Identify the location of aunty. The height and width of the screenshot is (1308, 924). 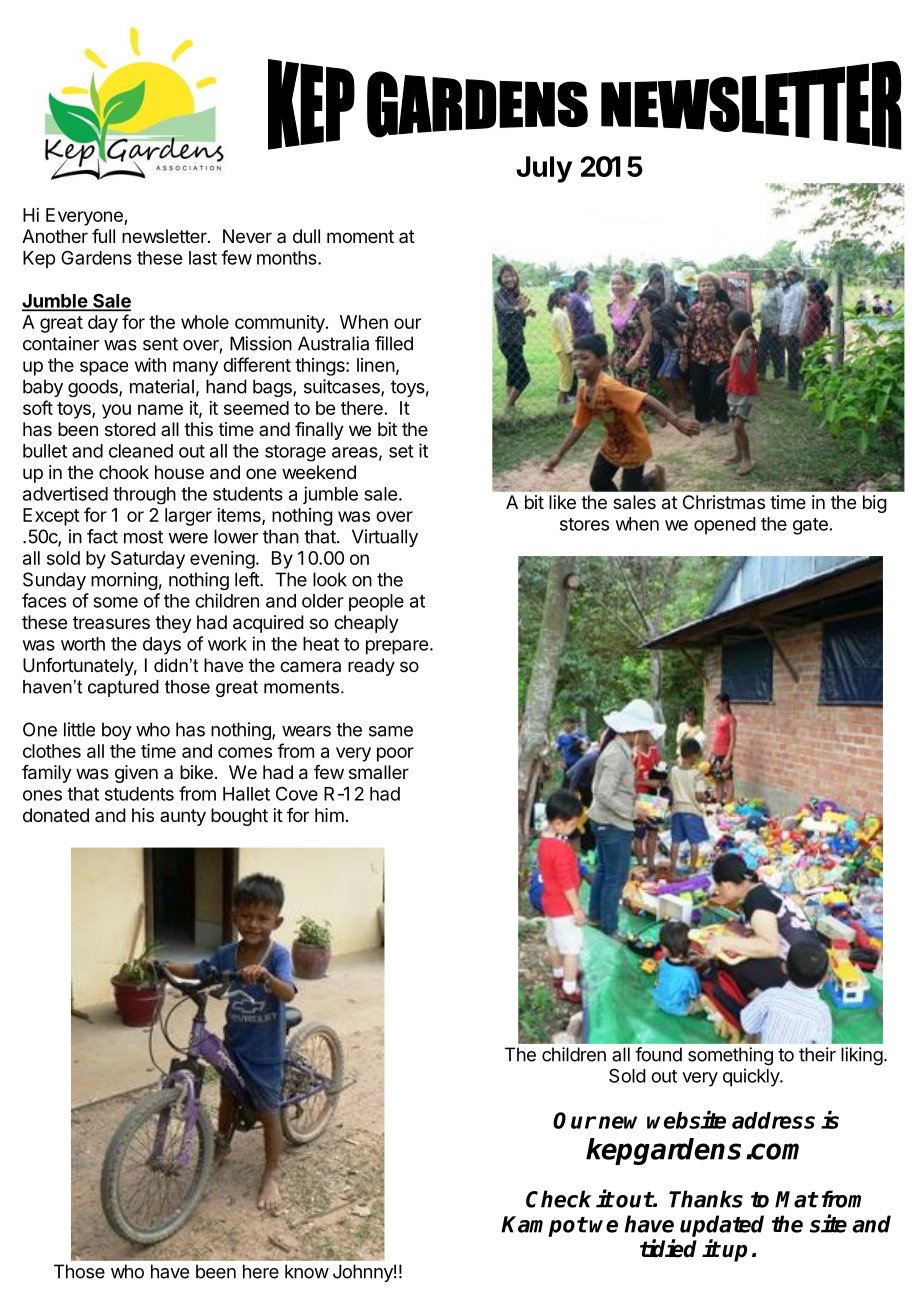
(183, 817).
